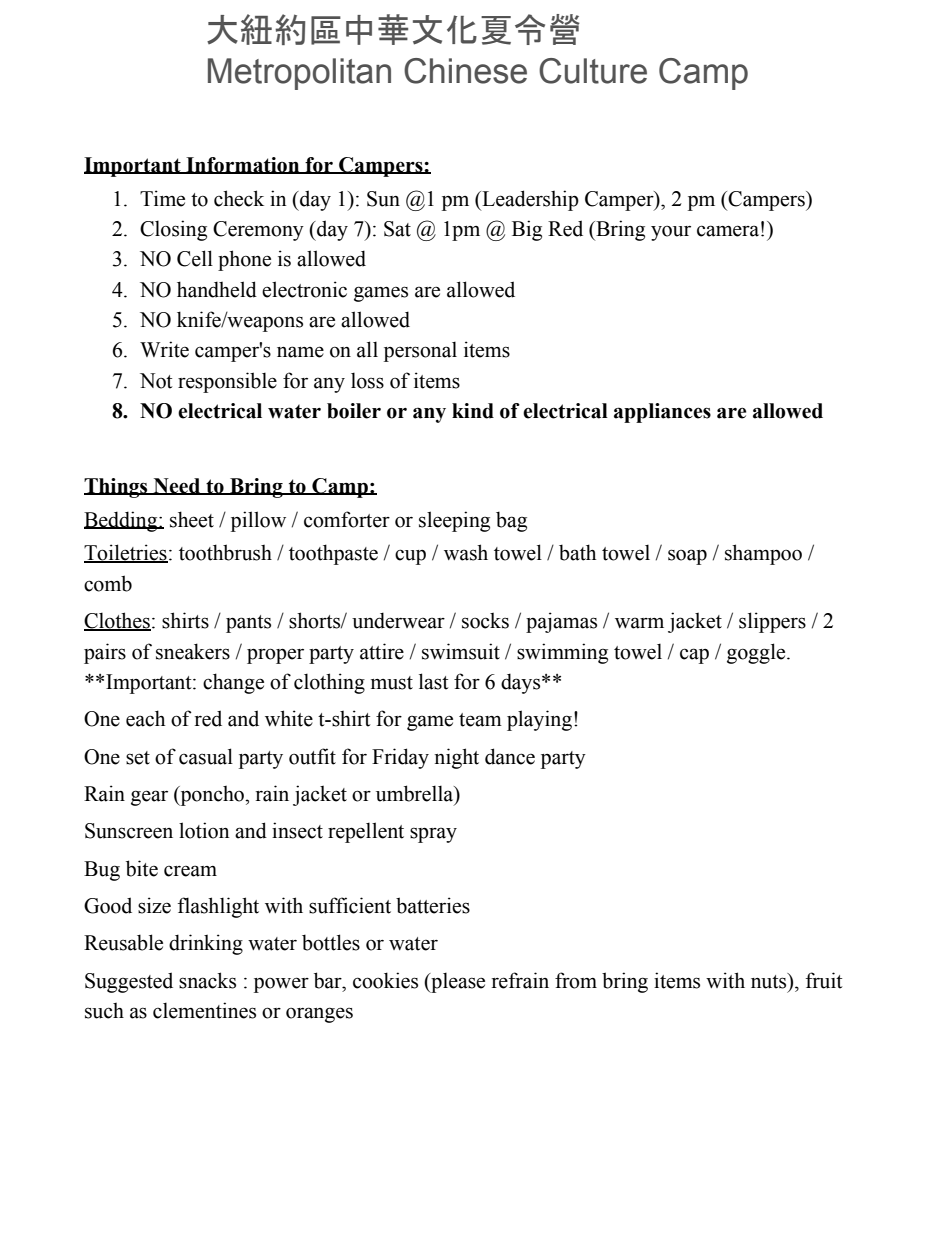 The image size is (952, 1233). I want to click on Information, so click(243, 165).
